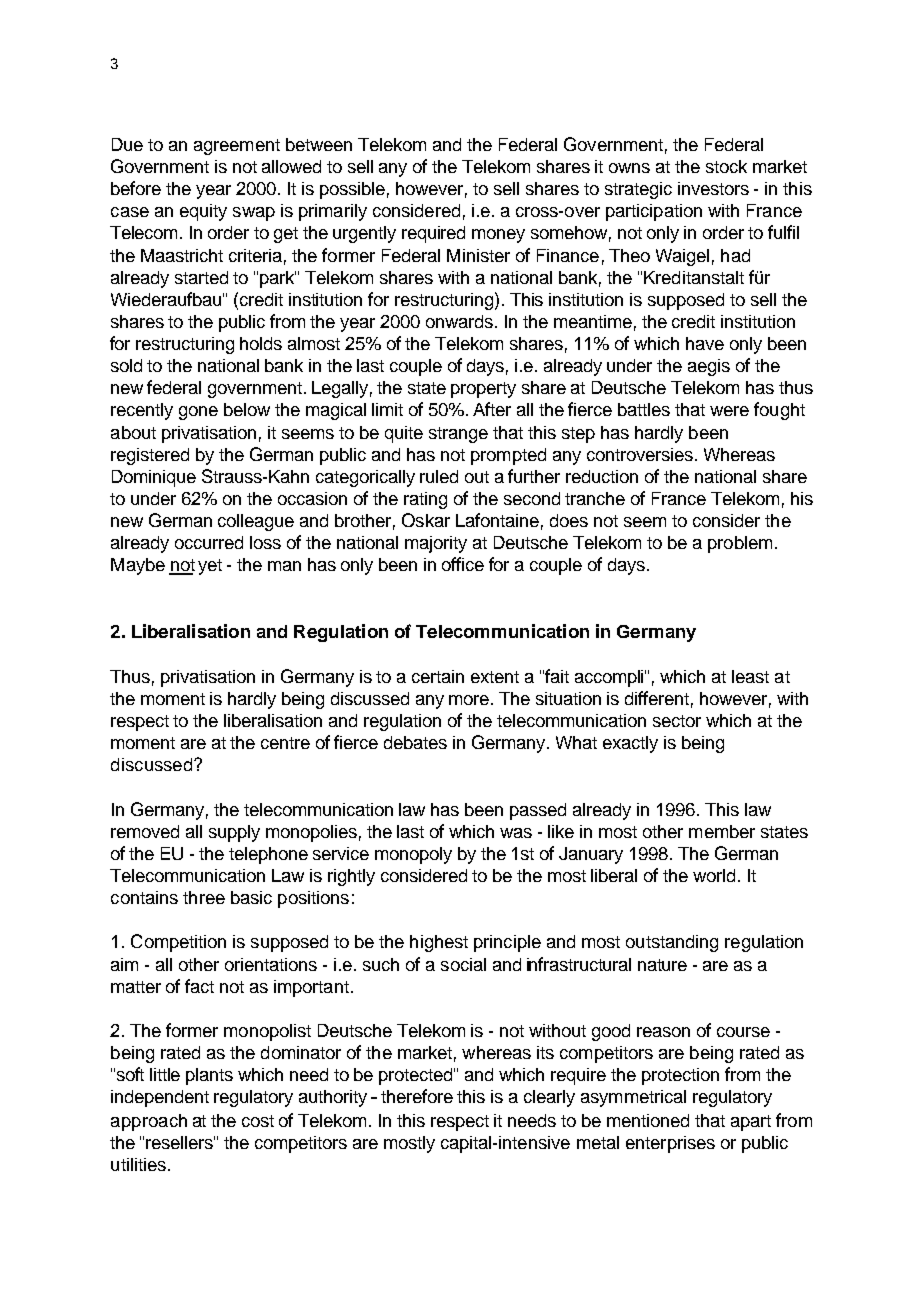 The height and width of the page is (1307, 924). I want to click on money, so click(498, 236).
